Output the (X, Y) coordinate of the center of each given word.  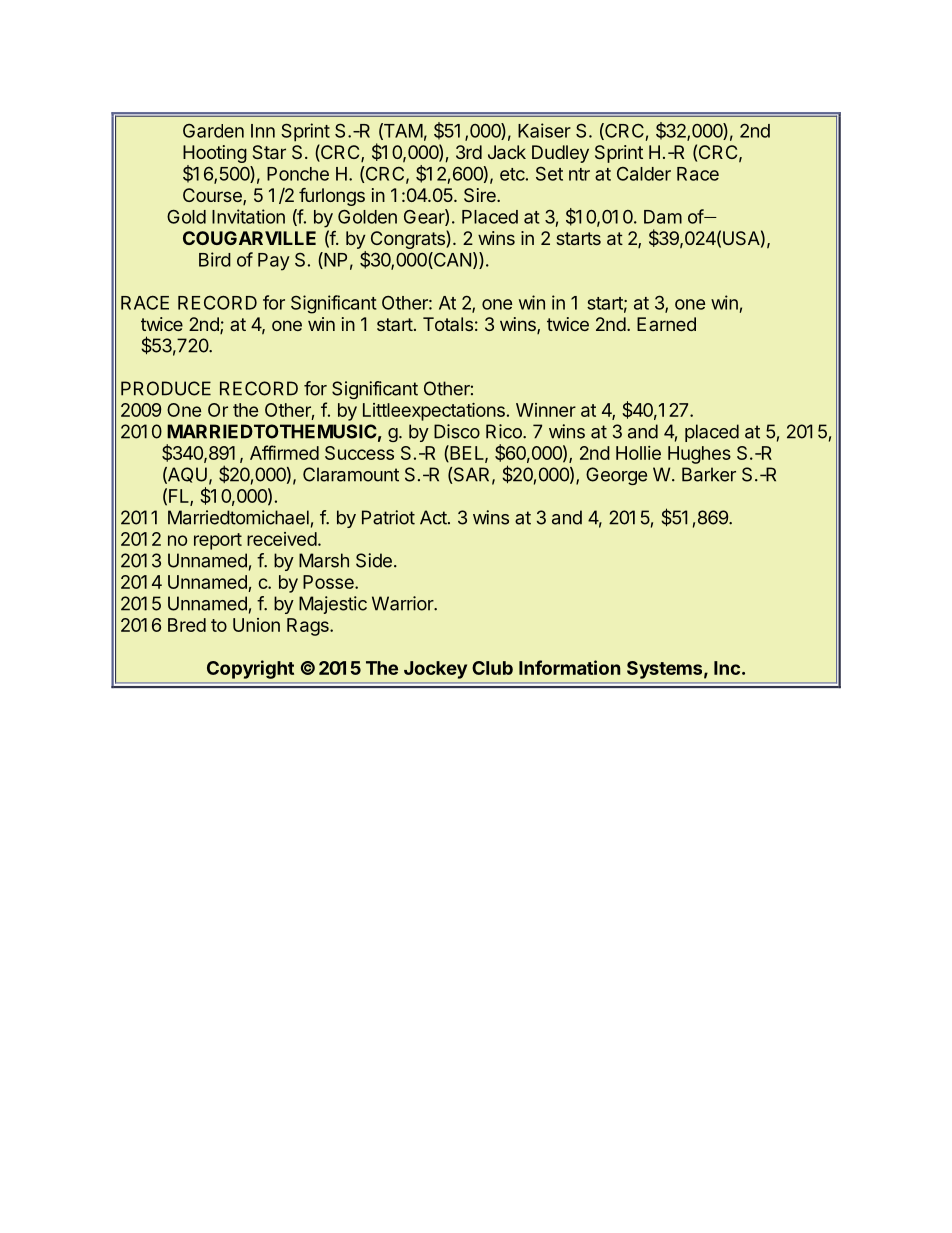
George (616, 476)
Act (433, 517)
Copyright (250, 669)
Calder (644, 174)
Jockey (435, 670)
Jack (507, 152)
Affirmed (284, 452)
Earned (666, 324)
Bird (215, 259)
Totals (448, 324)
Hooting (215, 155)
